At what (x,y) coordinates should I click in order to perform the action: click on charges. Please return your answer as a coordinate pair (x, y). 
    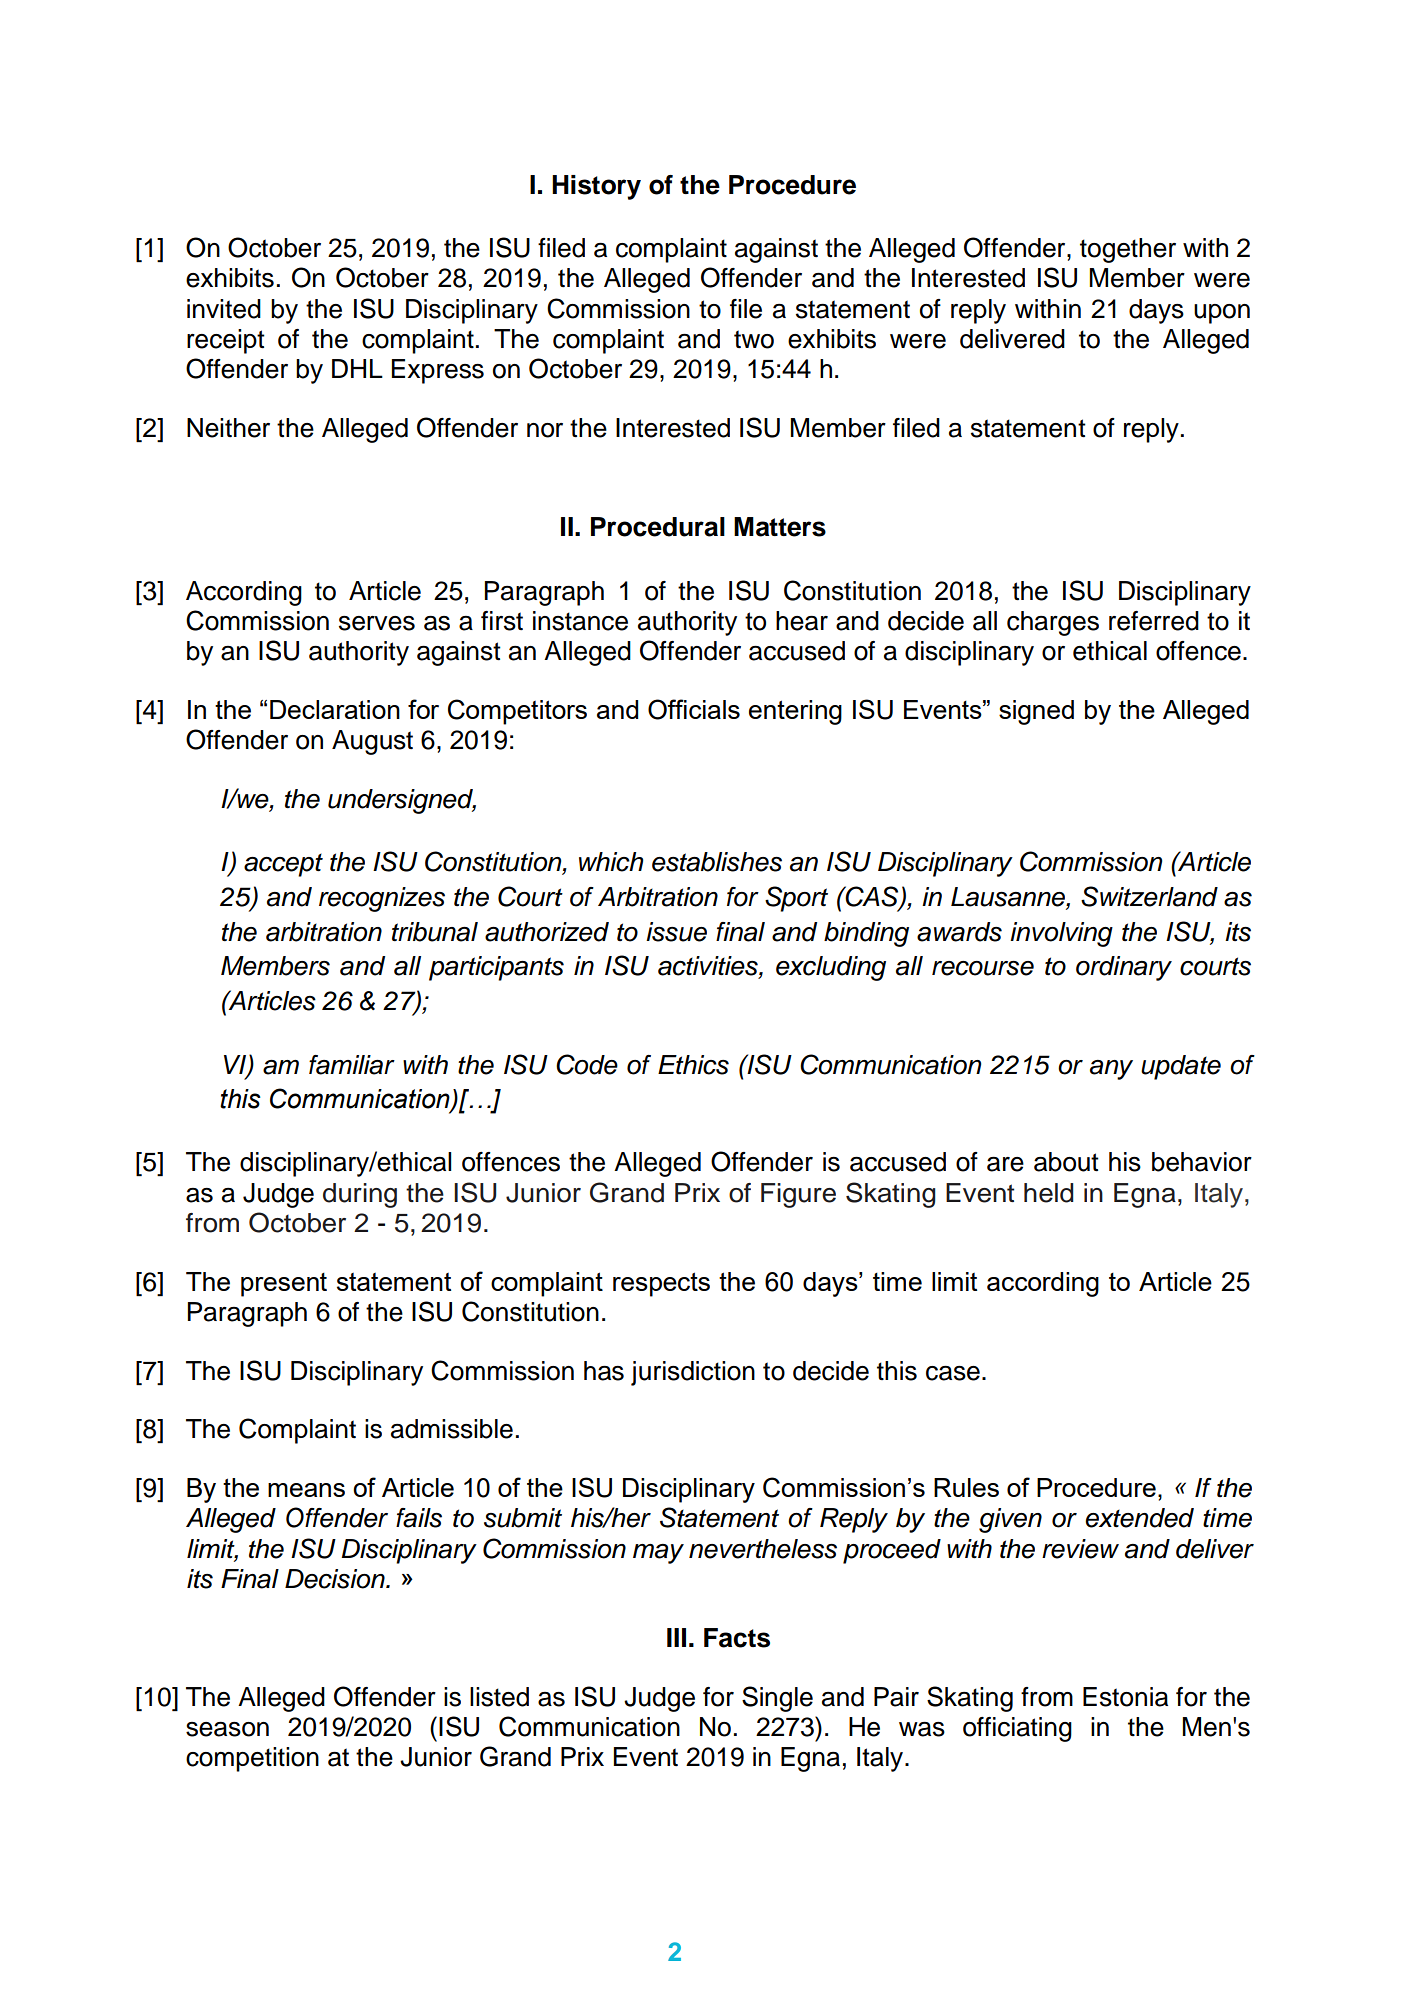
    Looking at the image, I should click on (1053, 623).
